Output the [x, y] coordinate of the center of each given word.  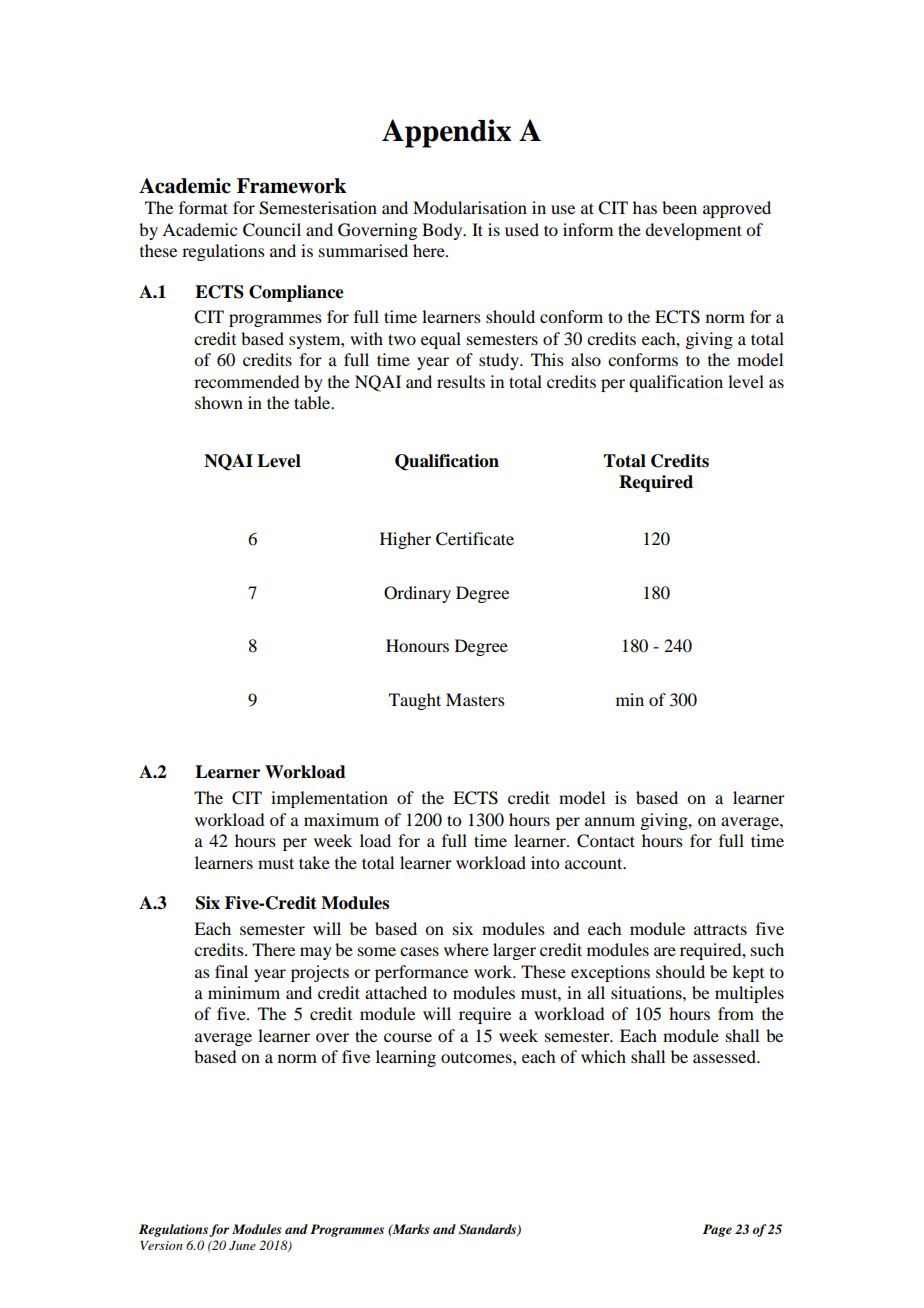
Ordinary [417, 594]
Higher [405, 540]
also [586, 359]
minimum [244, 992]
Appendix [446, 133]
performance [421, 973]
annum [610, 821]
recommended [246, 381]
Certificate [475, 539]
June [242, 1246]
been [679, 207]
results [461, 381]
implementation [329, 799]
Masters [475, 699]
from [736, 1013]
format [203, 207]
